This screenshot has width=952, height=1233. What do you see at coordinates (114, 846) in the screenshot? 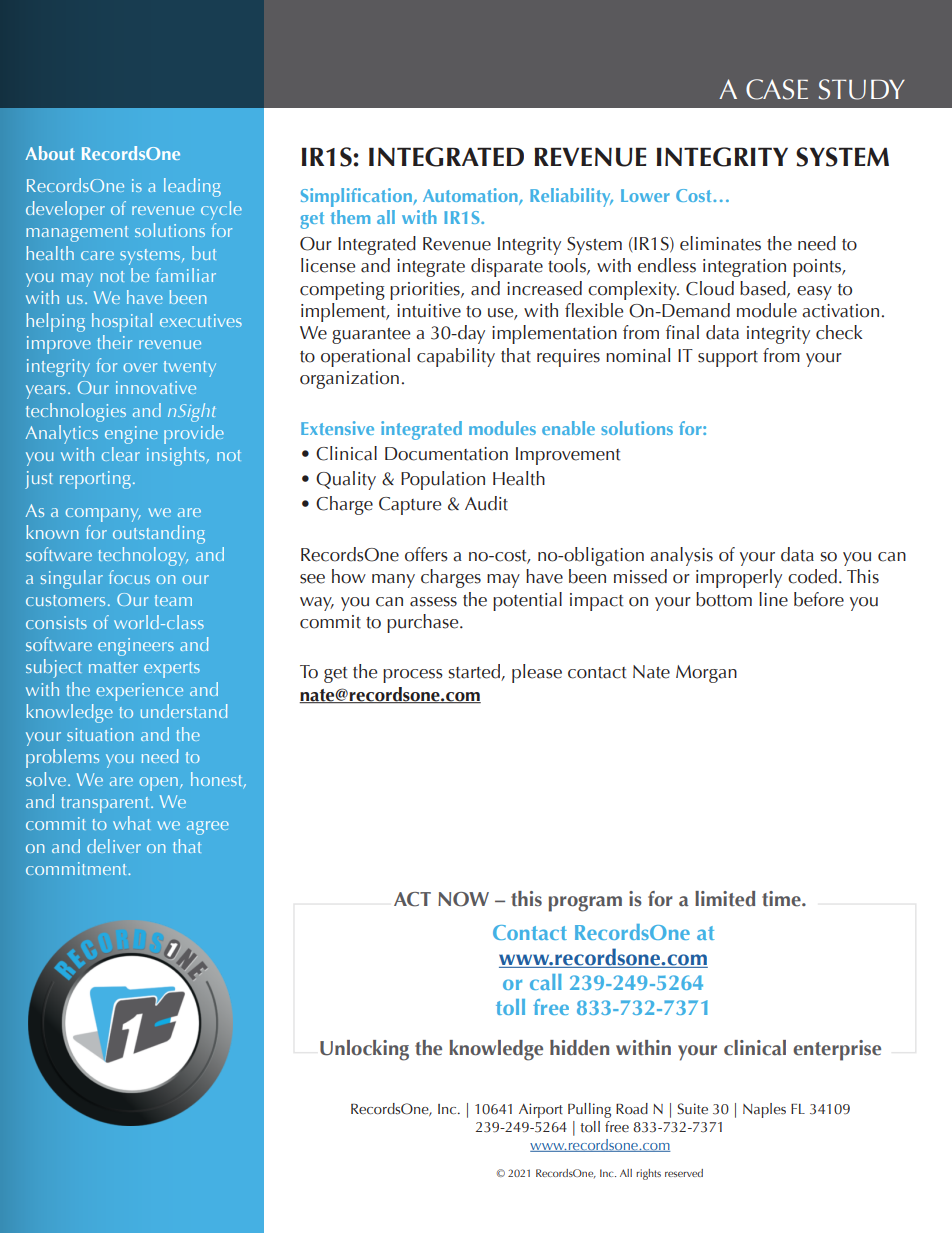
I see `deliver` at bounding box center [114, 846].
